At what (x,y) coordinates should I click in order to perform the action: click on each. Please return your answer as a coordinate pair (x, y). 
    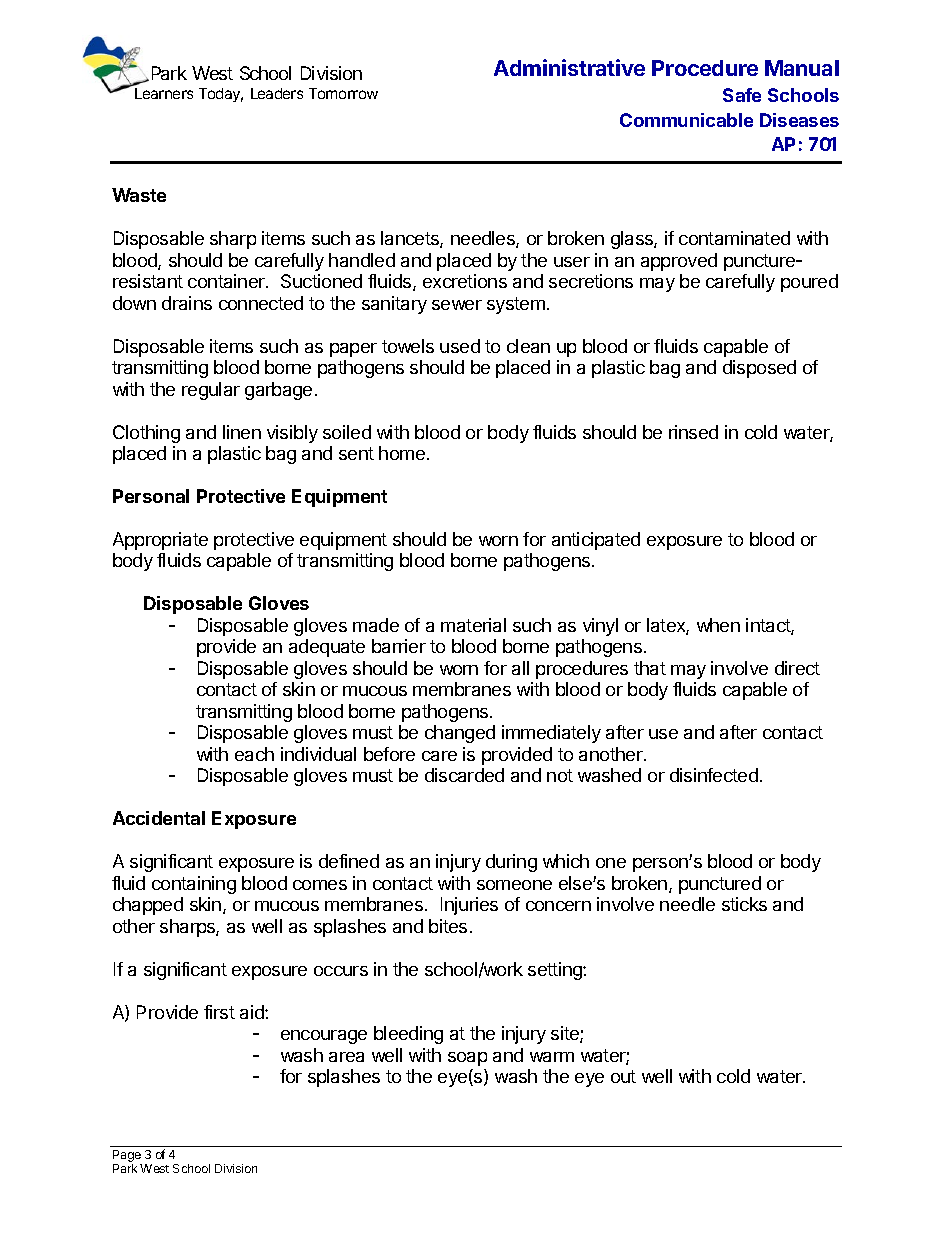
    Looking at the image, I should click on (254, 754).
